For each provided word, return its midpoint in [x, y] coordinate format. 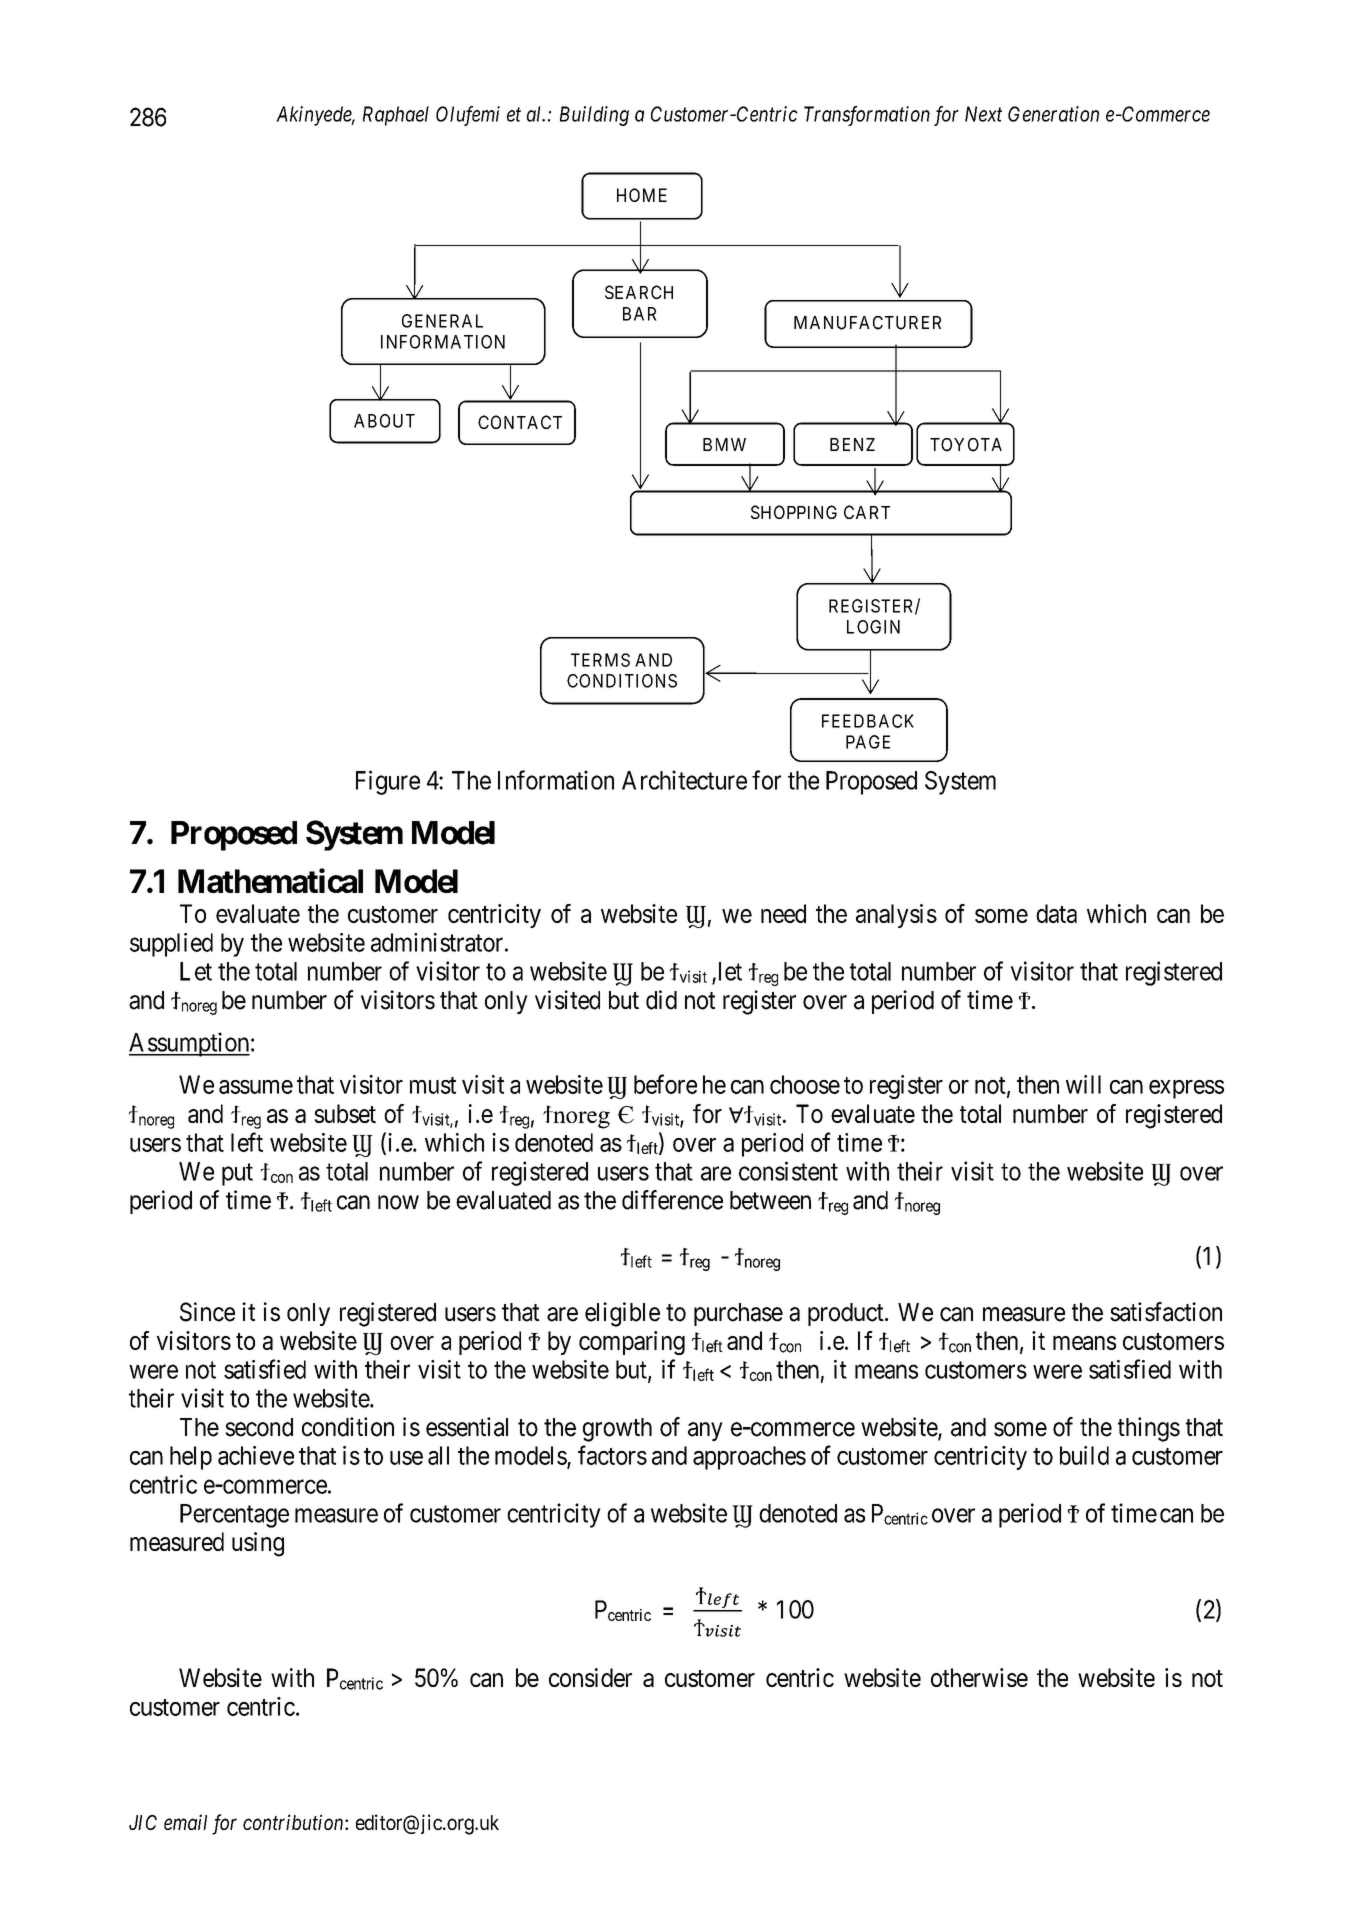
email [185, 1822]
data [1056, 913]
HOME [642, 195]
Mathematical [270, 880]
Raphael [396, 116]
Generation [1053, 114]
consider [590, 1677]
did [661, 1000]
